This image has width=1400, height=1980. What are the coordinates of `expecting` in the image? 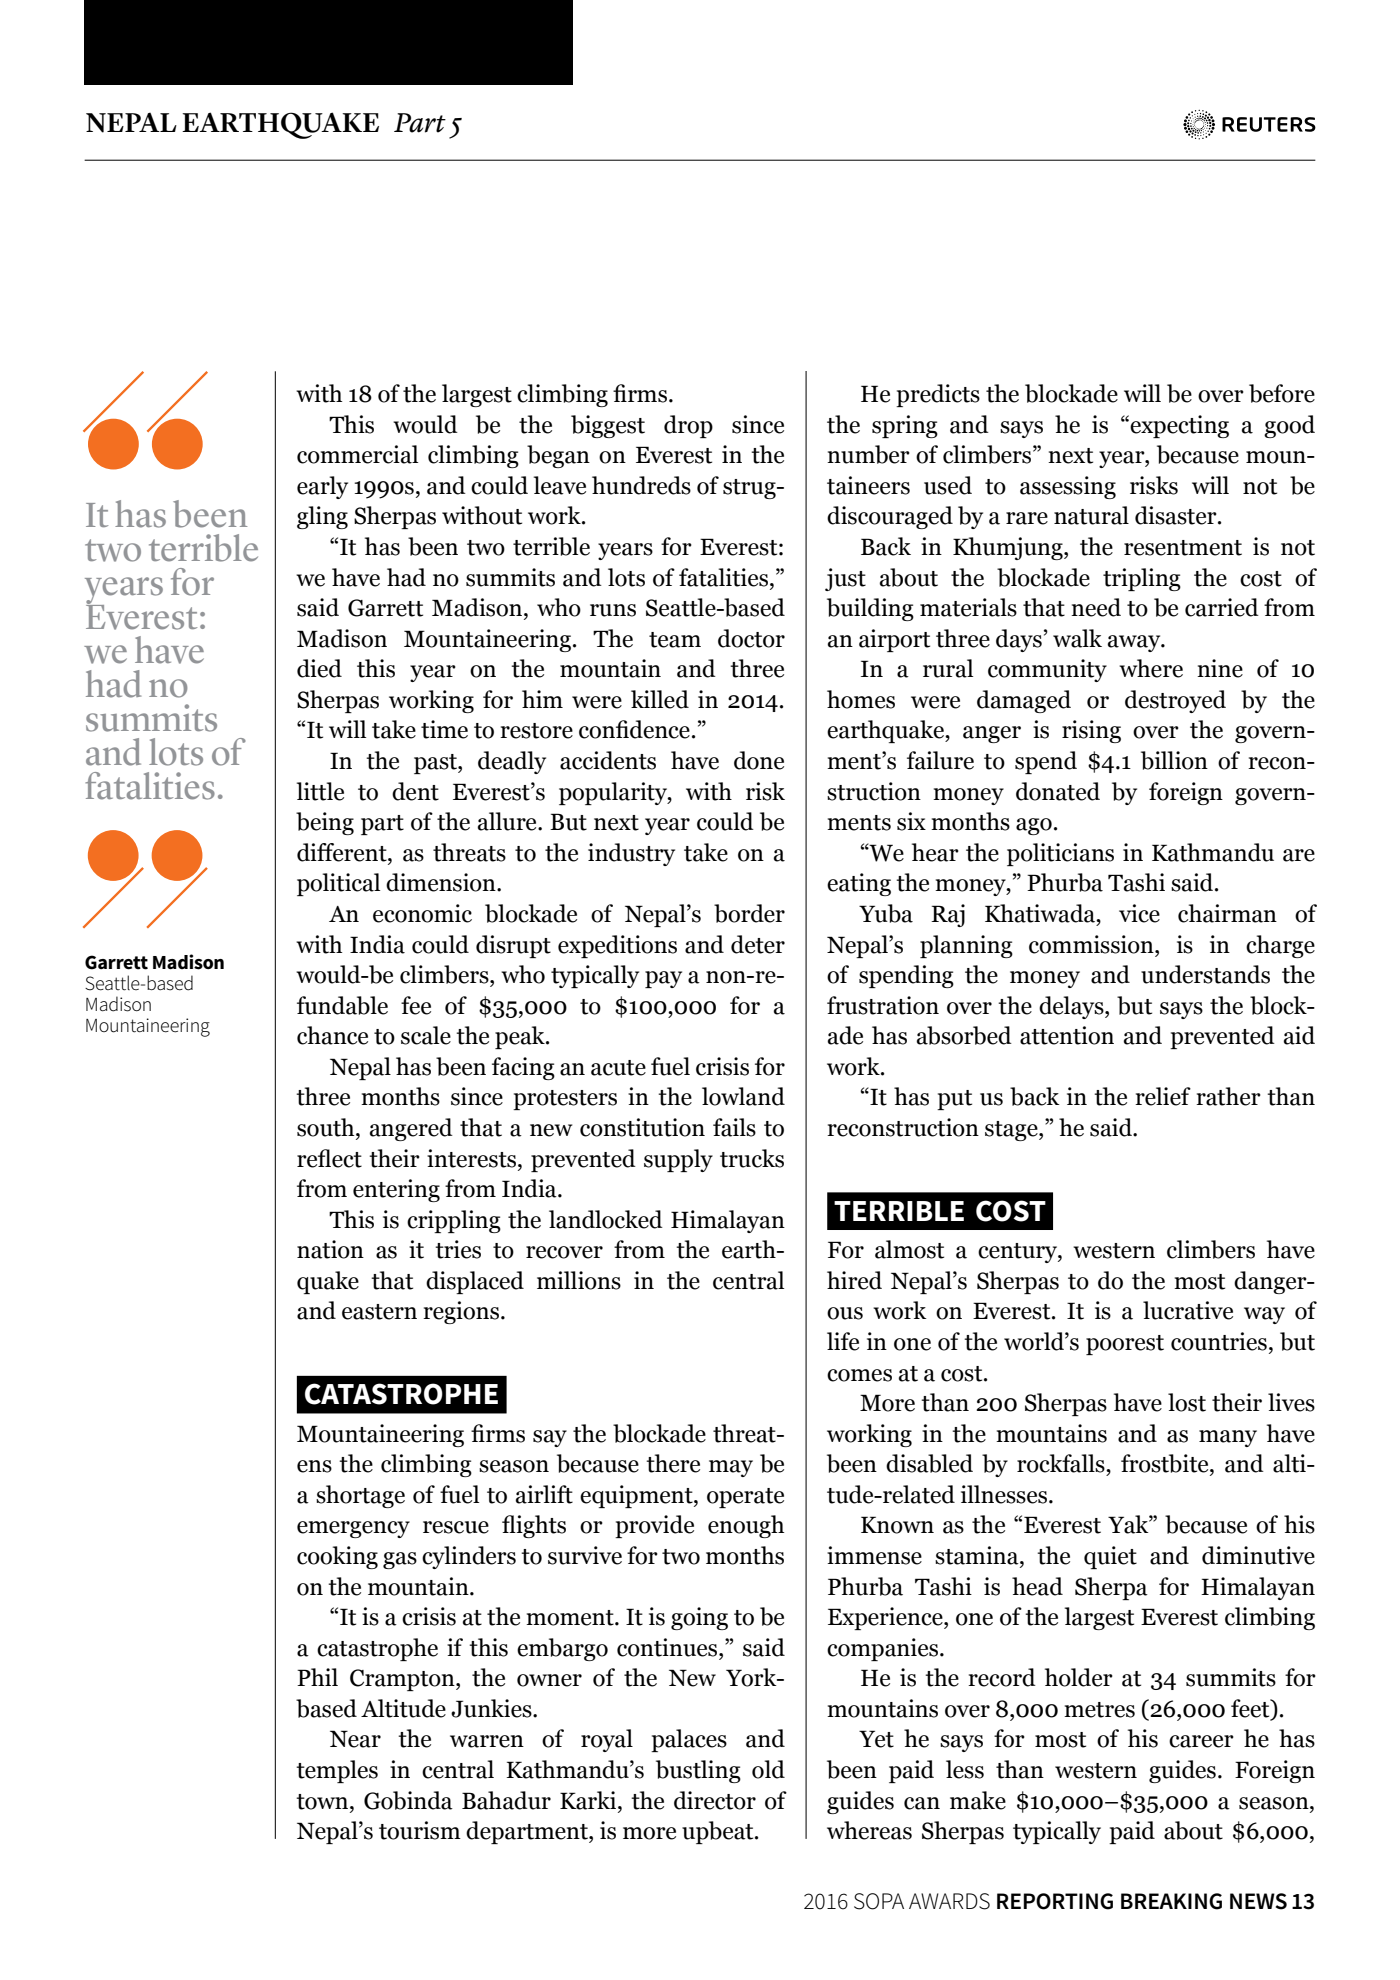 It's located at (1178, 426).
